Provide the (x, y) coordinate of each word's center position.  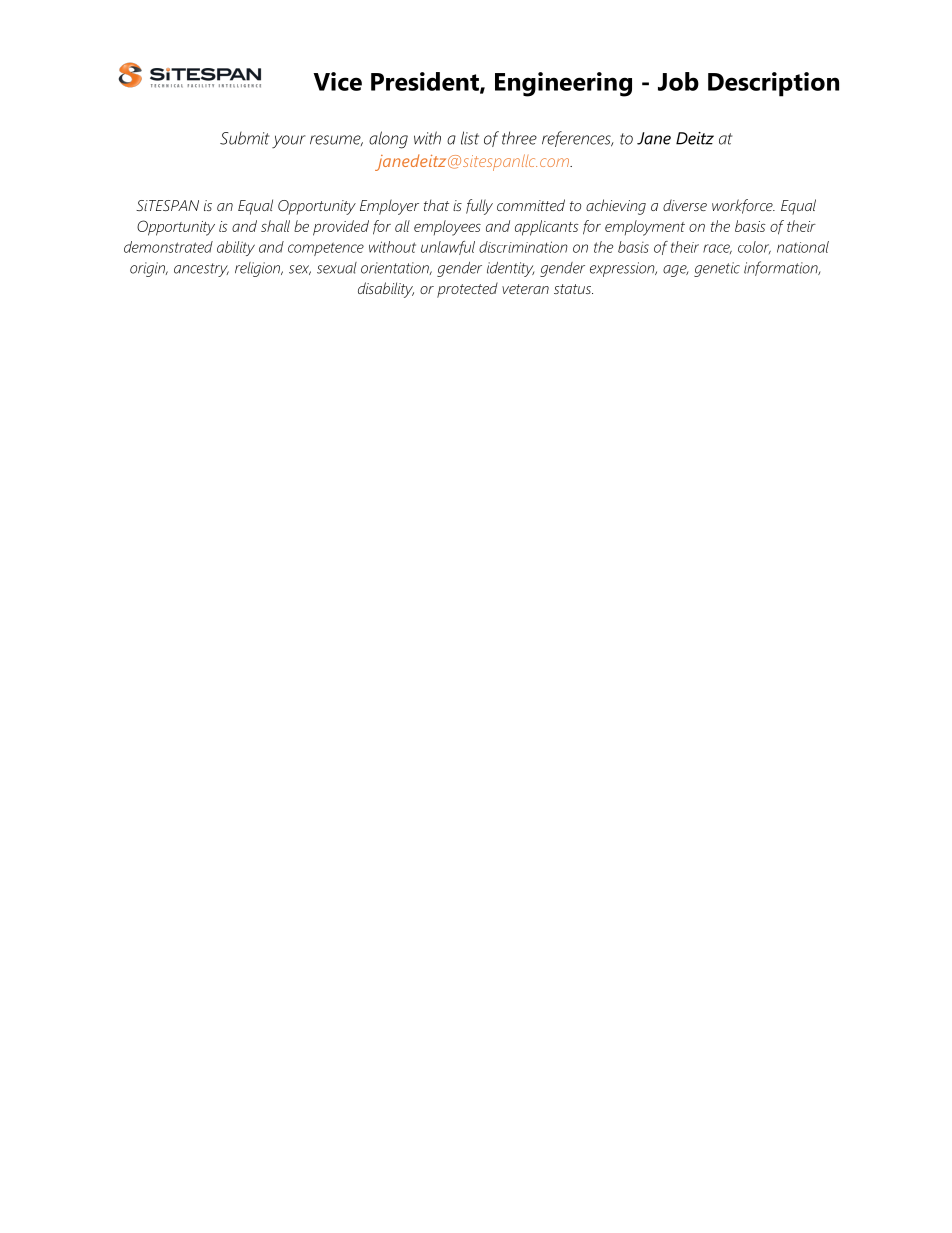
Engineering (563, 84)
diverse (685, 205)
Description (773, 84)
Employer (389, 207)
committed (531, 205)
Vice (337, 81)
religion (259, 269)
